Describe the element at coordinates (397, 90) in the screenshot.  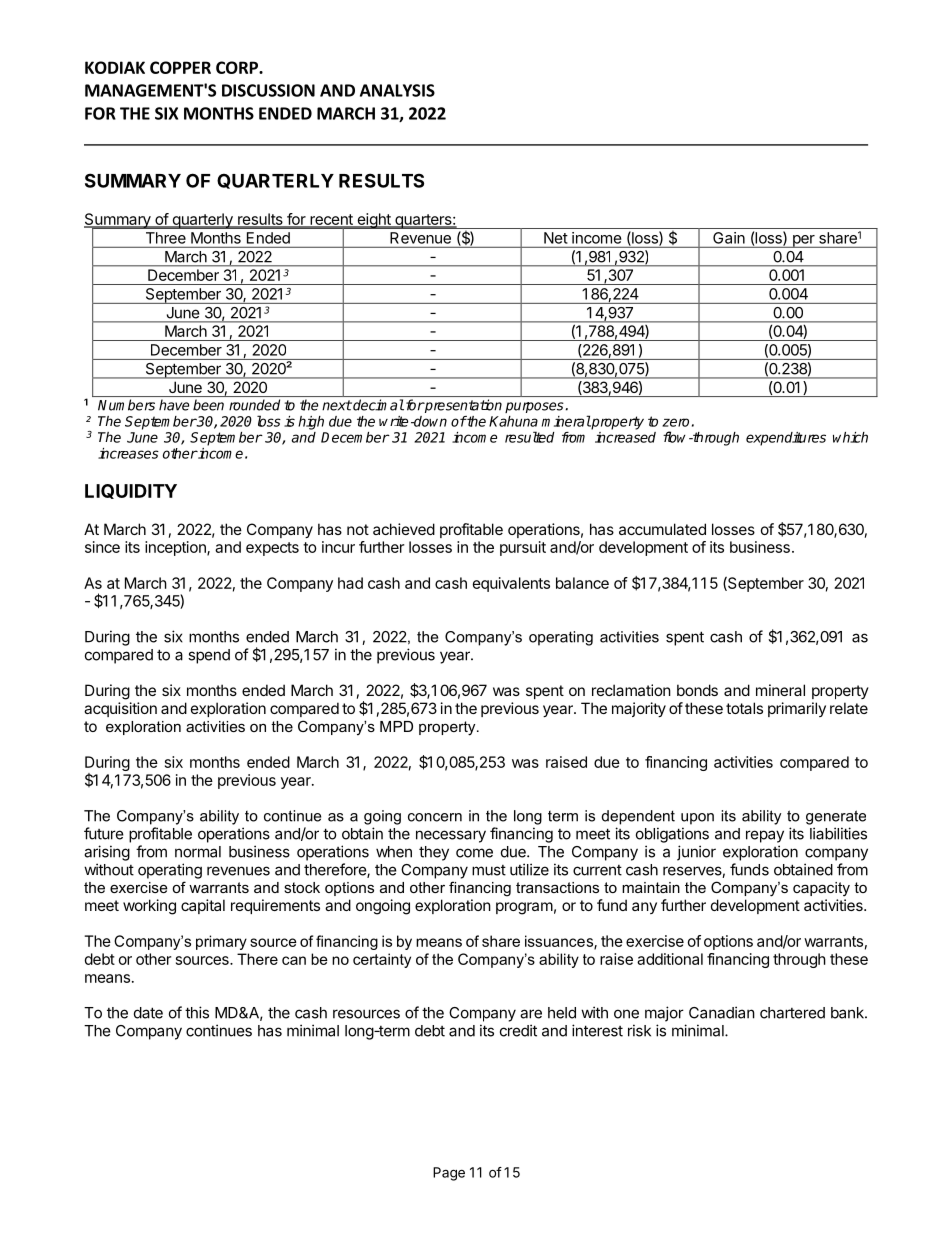
I see `ANALYSIS` at that location.
